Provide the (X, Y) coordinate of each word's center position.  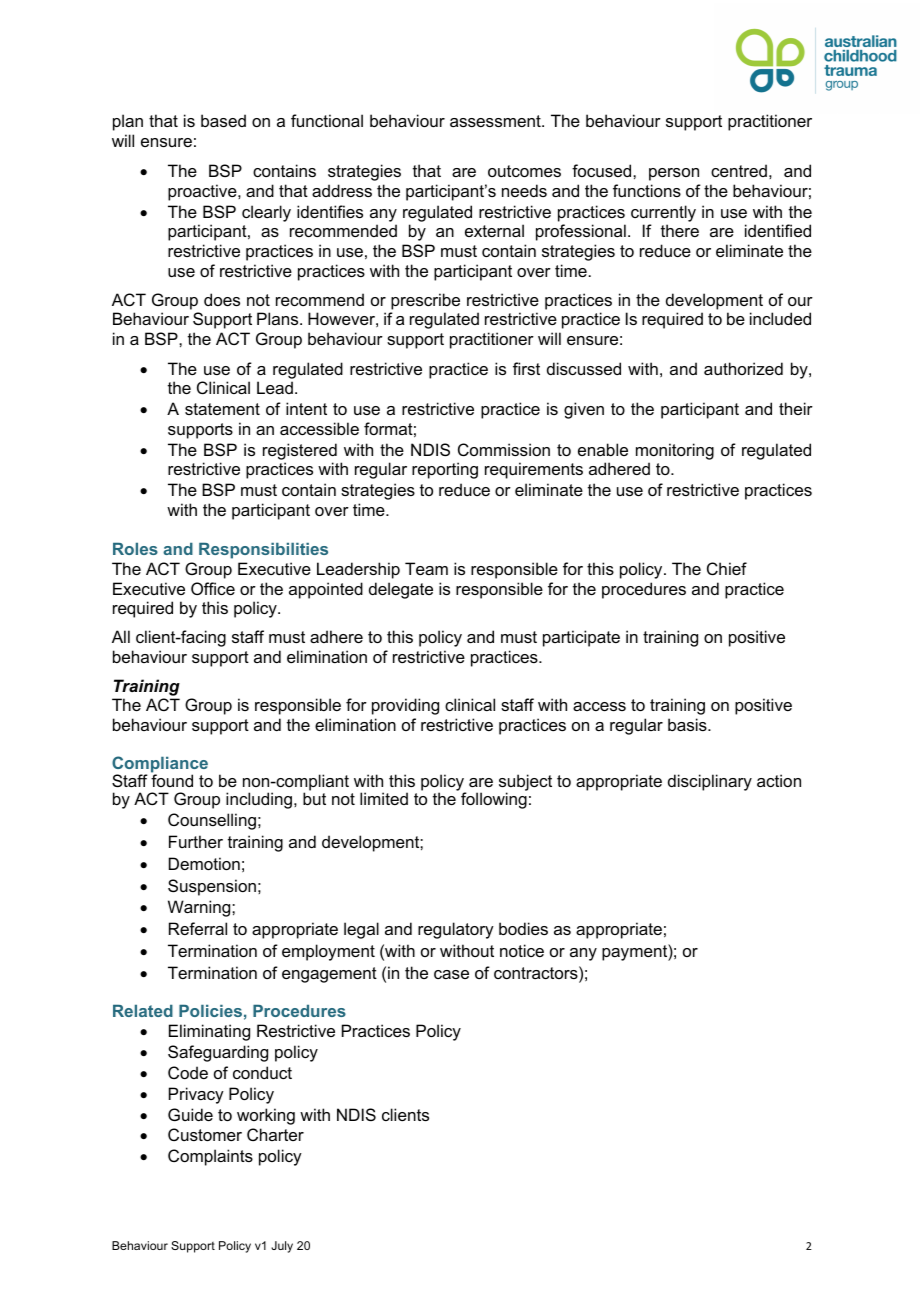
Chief (727, 568)
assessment (496, 121)
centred (739, 170)
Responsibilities (263, 551)
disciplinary (710, 782)
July (282, 1247)
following (494, 799)
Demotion (204, 863)
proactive (203, 192)
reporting (445, 470)
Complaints (210, 1157)
